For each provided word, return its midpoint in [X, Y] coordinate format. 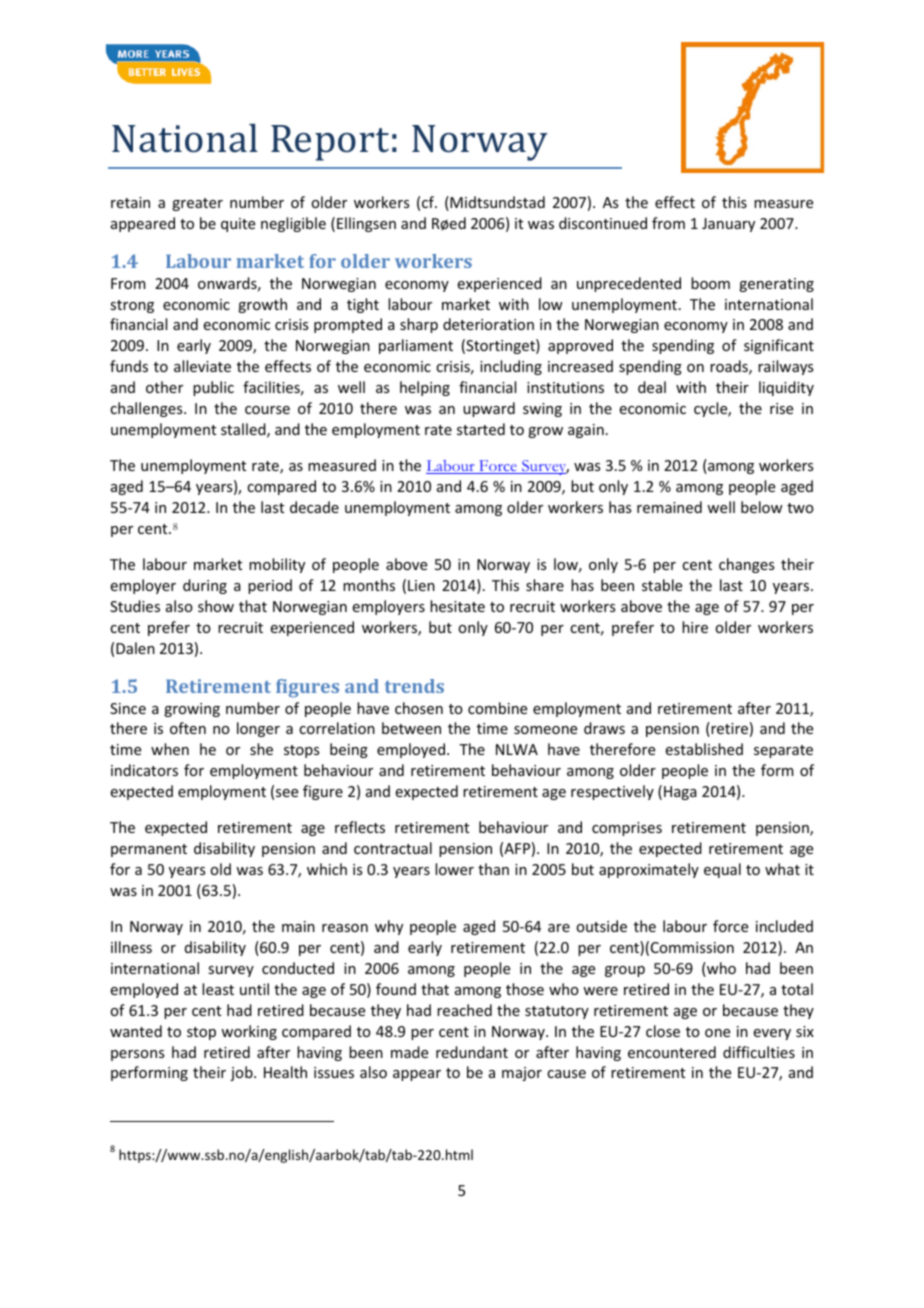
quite [238, 225]
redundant [472, 1052]
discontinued [603, 223]
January [728, 225]
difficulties [759, 1052]
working [249, 1032]
